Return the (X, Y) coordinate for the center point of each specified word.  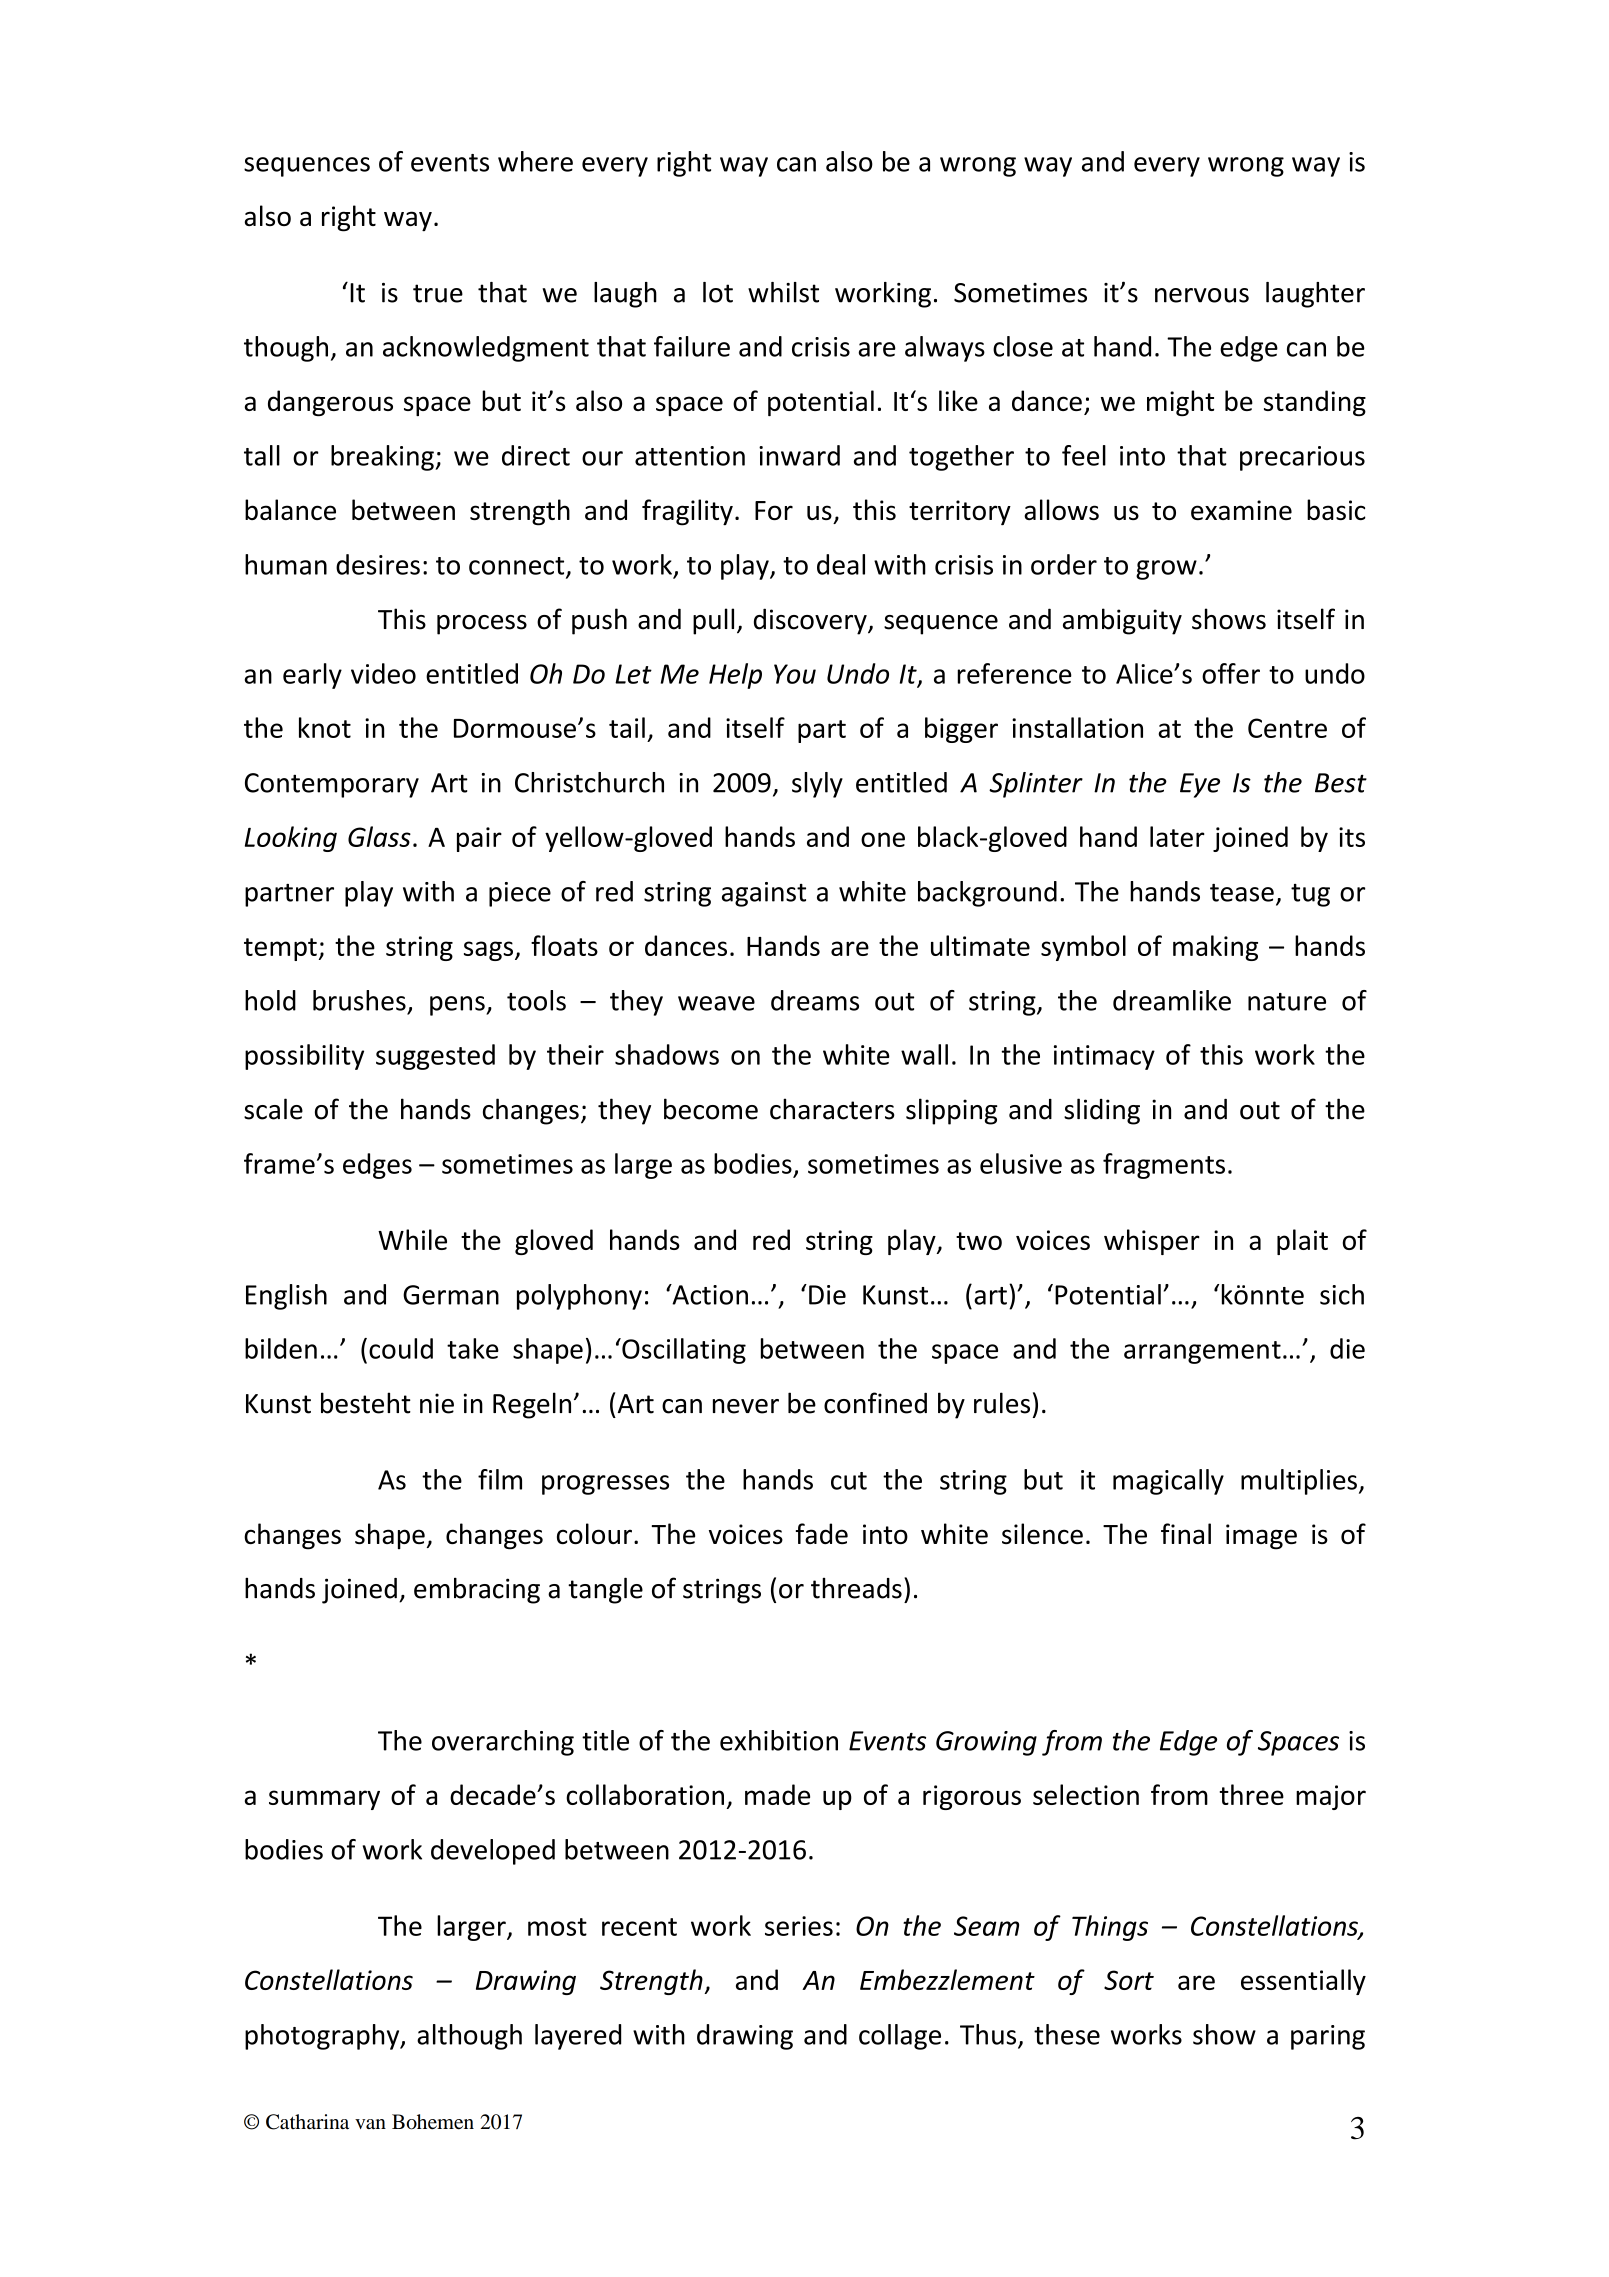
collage (900, 2037)
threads (856, 1588)
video (383, 673)
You (795, 674)
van (370, 2124)
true (438, 293)
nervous (1202, 295)
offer (1231, 673)
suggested (435, 1057)
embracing (477, 1590)
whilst (783, 292)
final (1186, 1533)
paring (1328, 2037)
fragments (1164, 1166)
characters (832, 1109)
